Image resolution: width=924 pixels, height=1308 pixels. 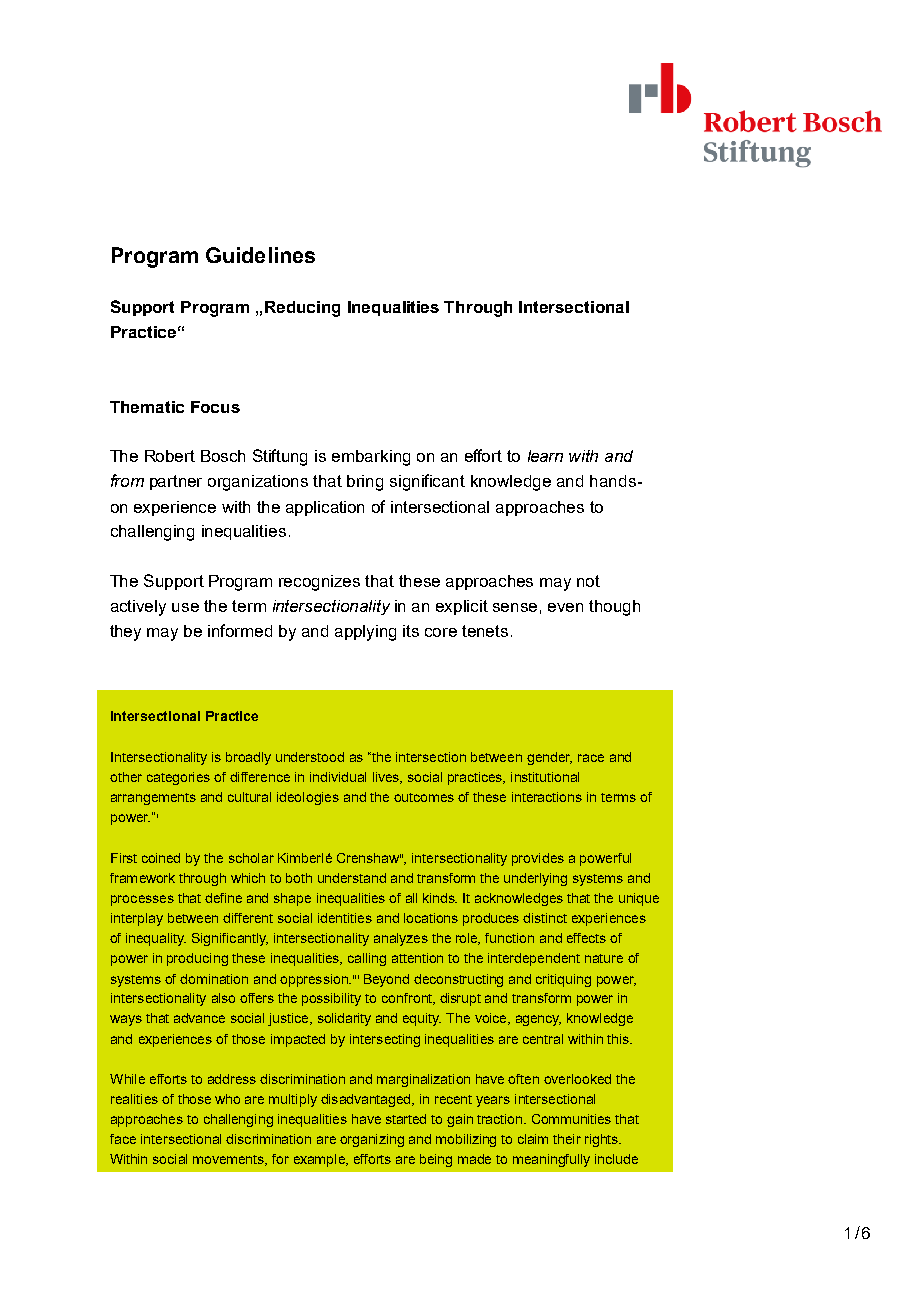 I want to click on Guidelines, so click(x=260, y=255).
